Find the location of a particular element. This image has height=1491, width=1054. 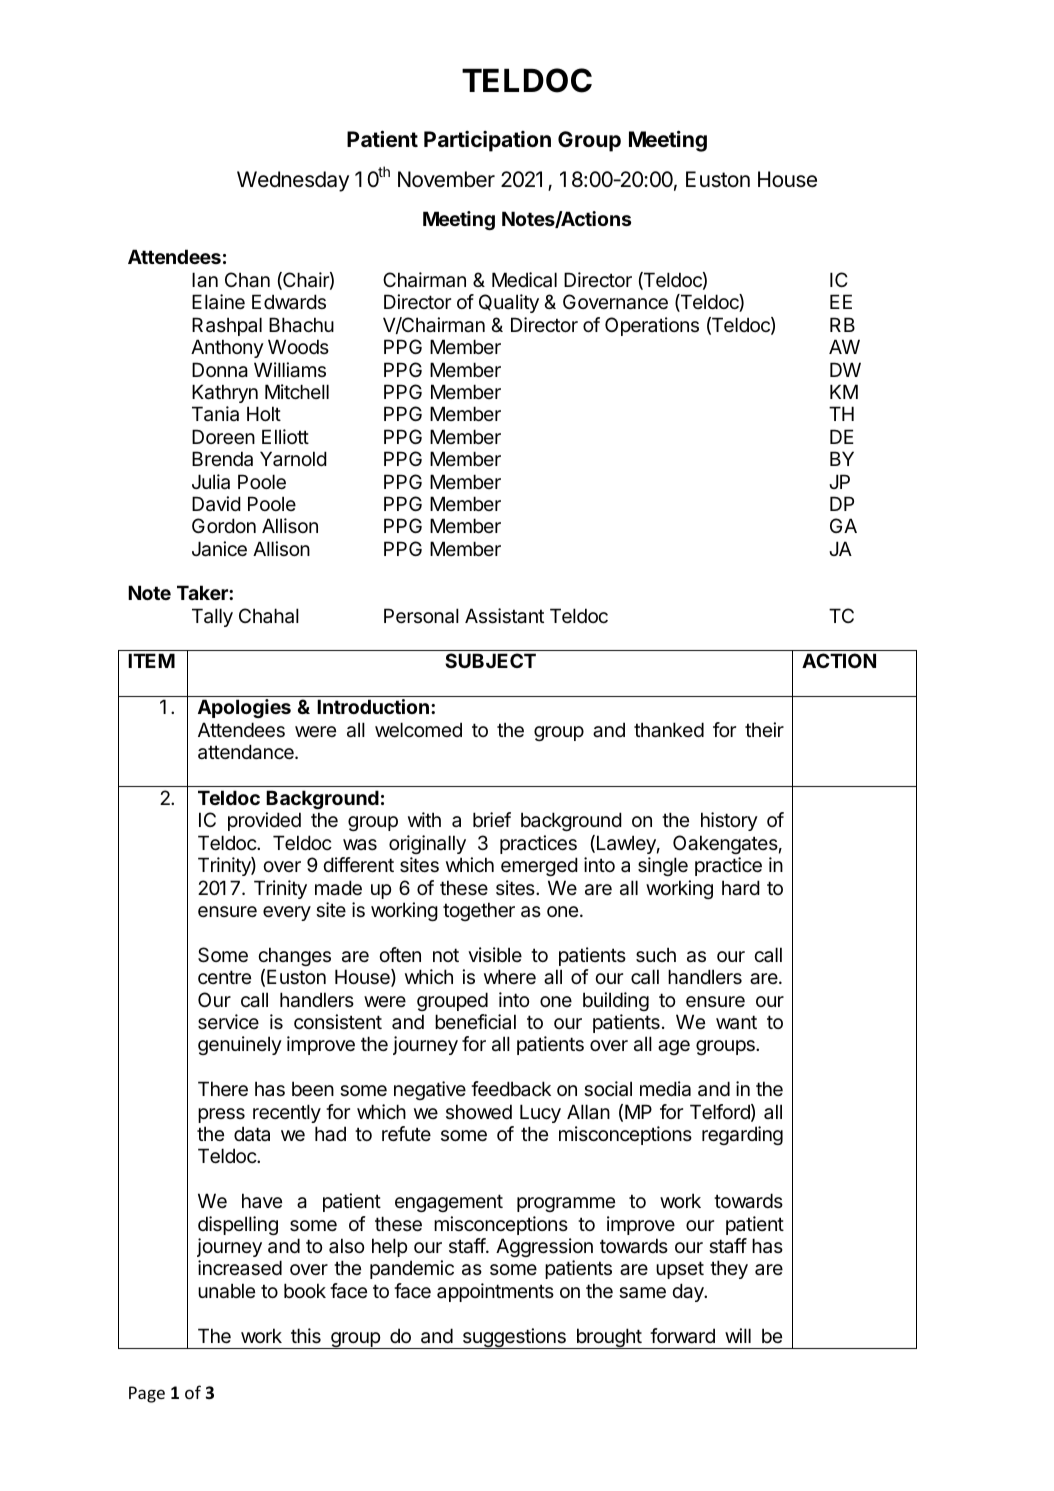

Personal is located at coordinates (421, 616).
